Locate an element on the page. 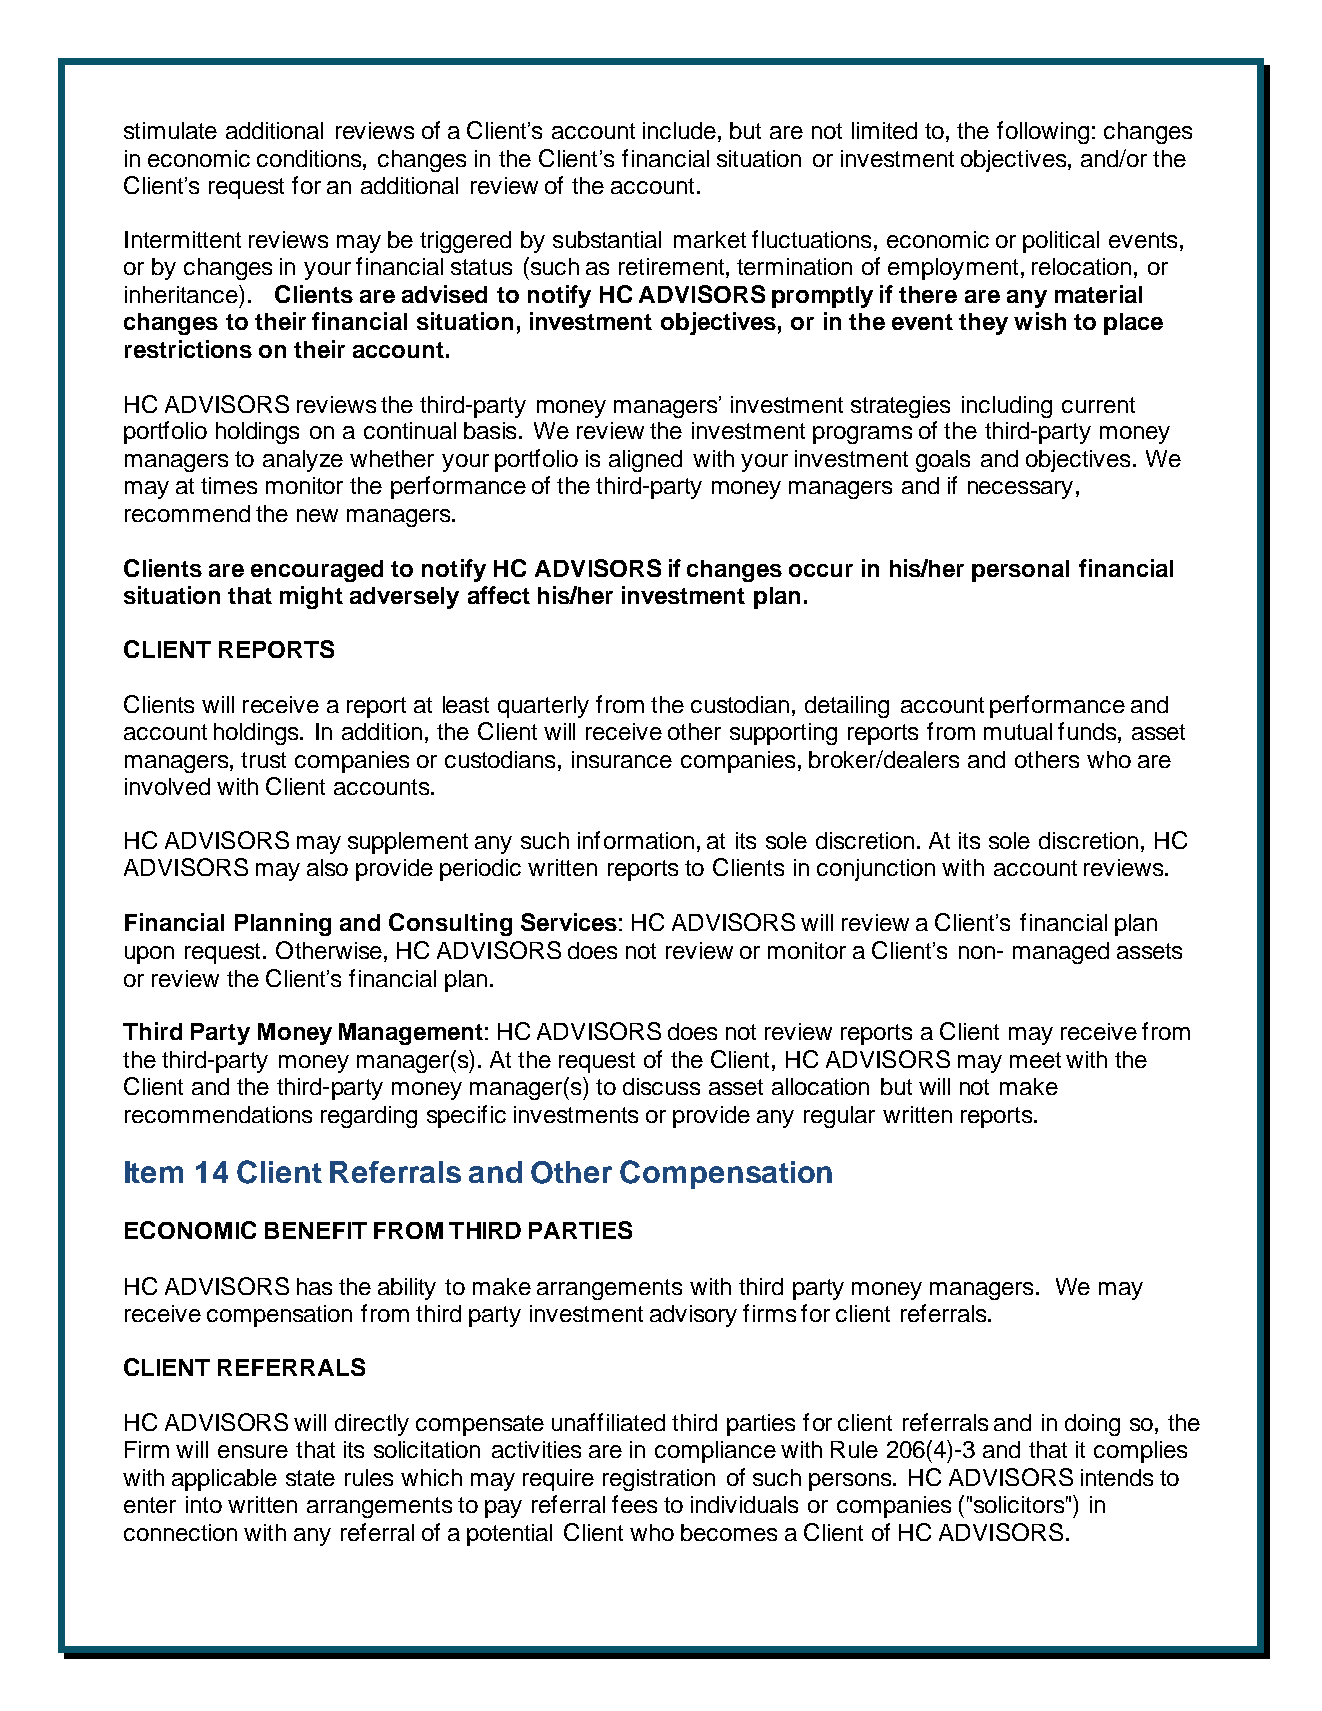 The height and width of the document is (1711, 1322). stimulate is located at coordinates (170, 130).
